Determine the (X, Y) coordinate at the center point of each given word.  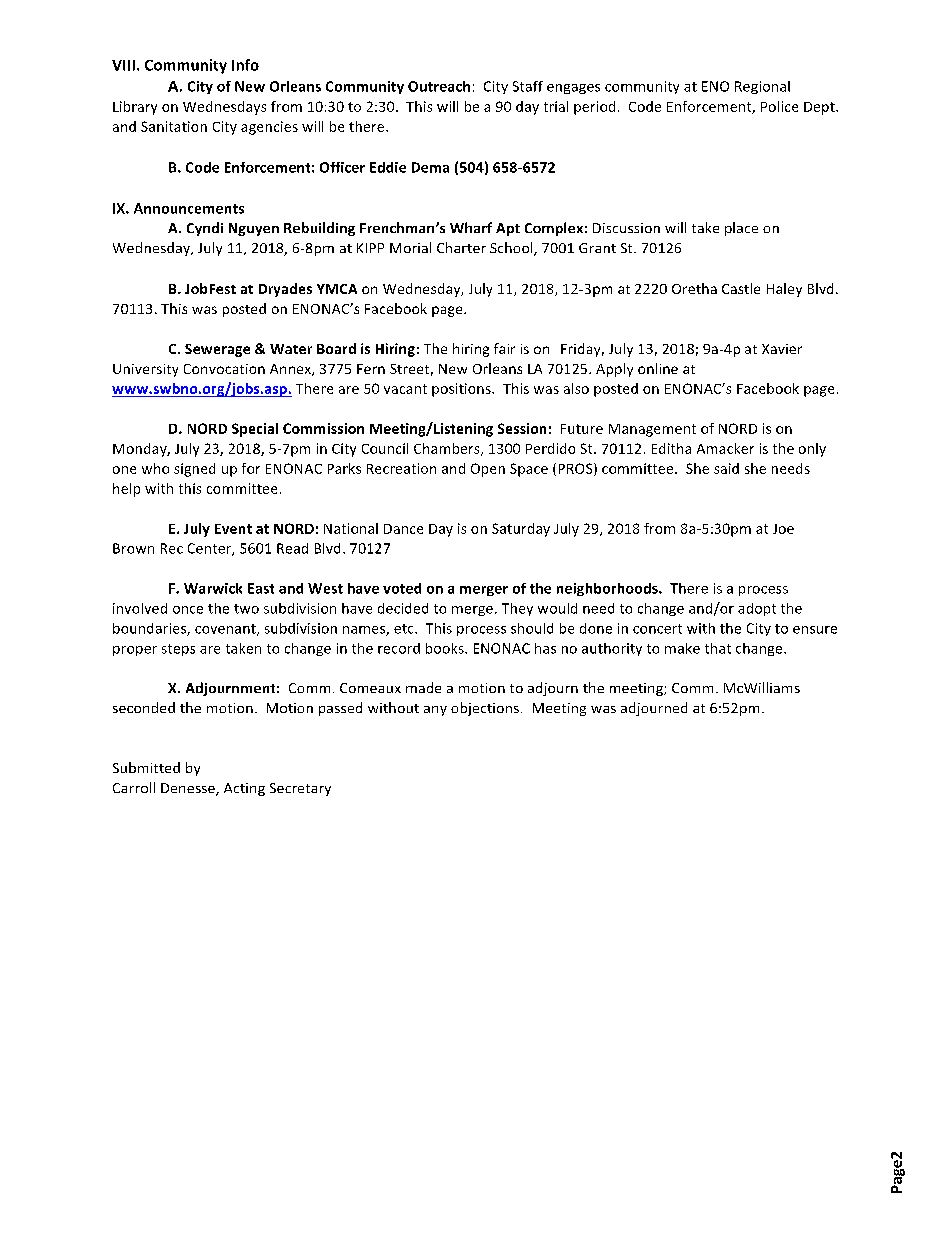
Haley (784, 290)
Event (233, 529)
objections (485, 709)
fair (504, 348)
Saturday (521, 530)
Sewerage (217, 350)
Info (245, 65)
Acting (244, 789)
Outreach (439, 86)
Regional (762, 87)
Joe (783, 529)
